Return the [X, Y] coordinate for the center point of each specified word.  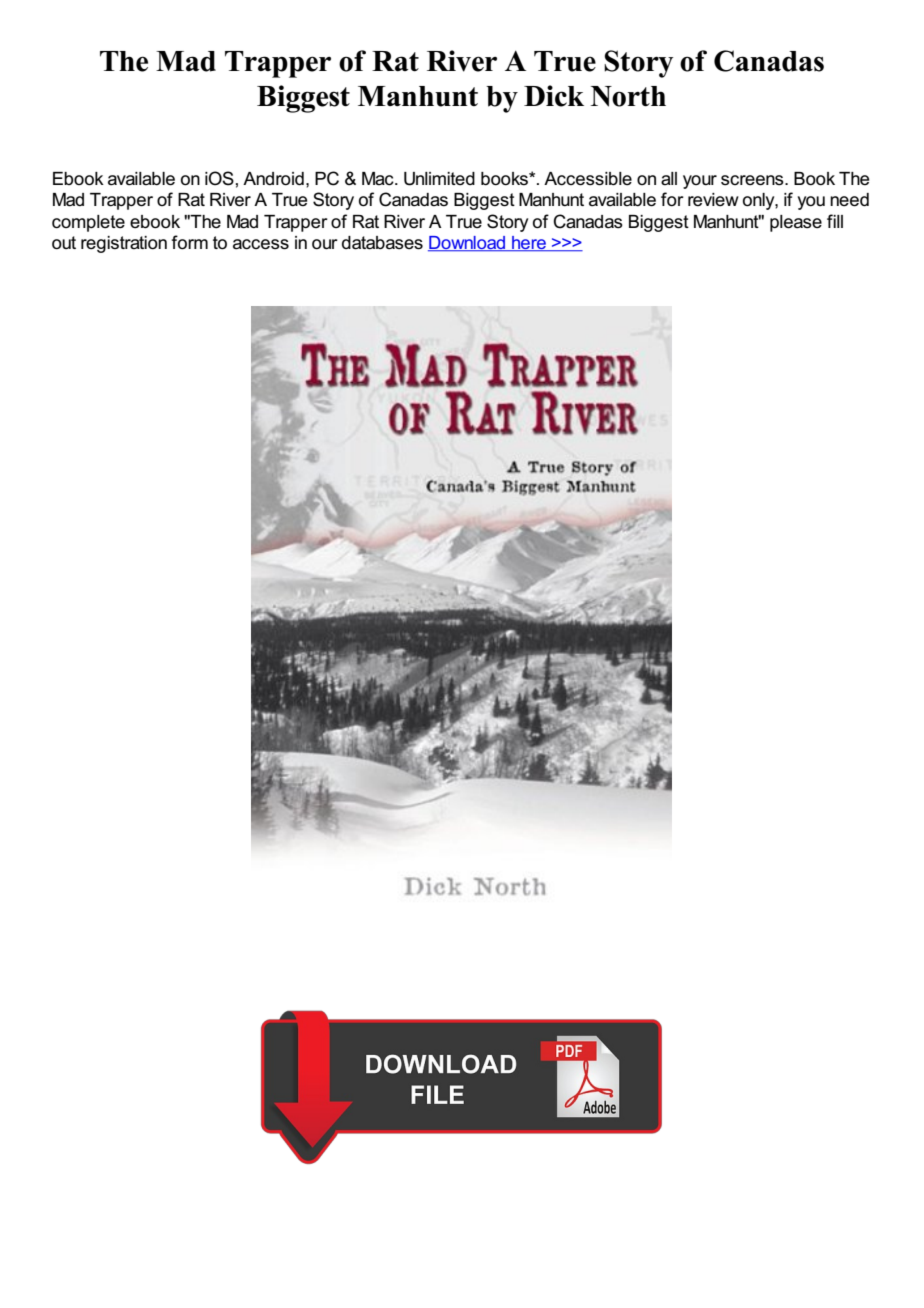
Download [468, 244]
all [669, 179]
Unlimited [439, 179]
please [796, 223]
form [189, 242]
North [628, 96]
